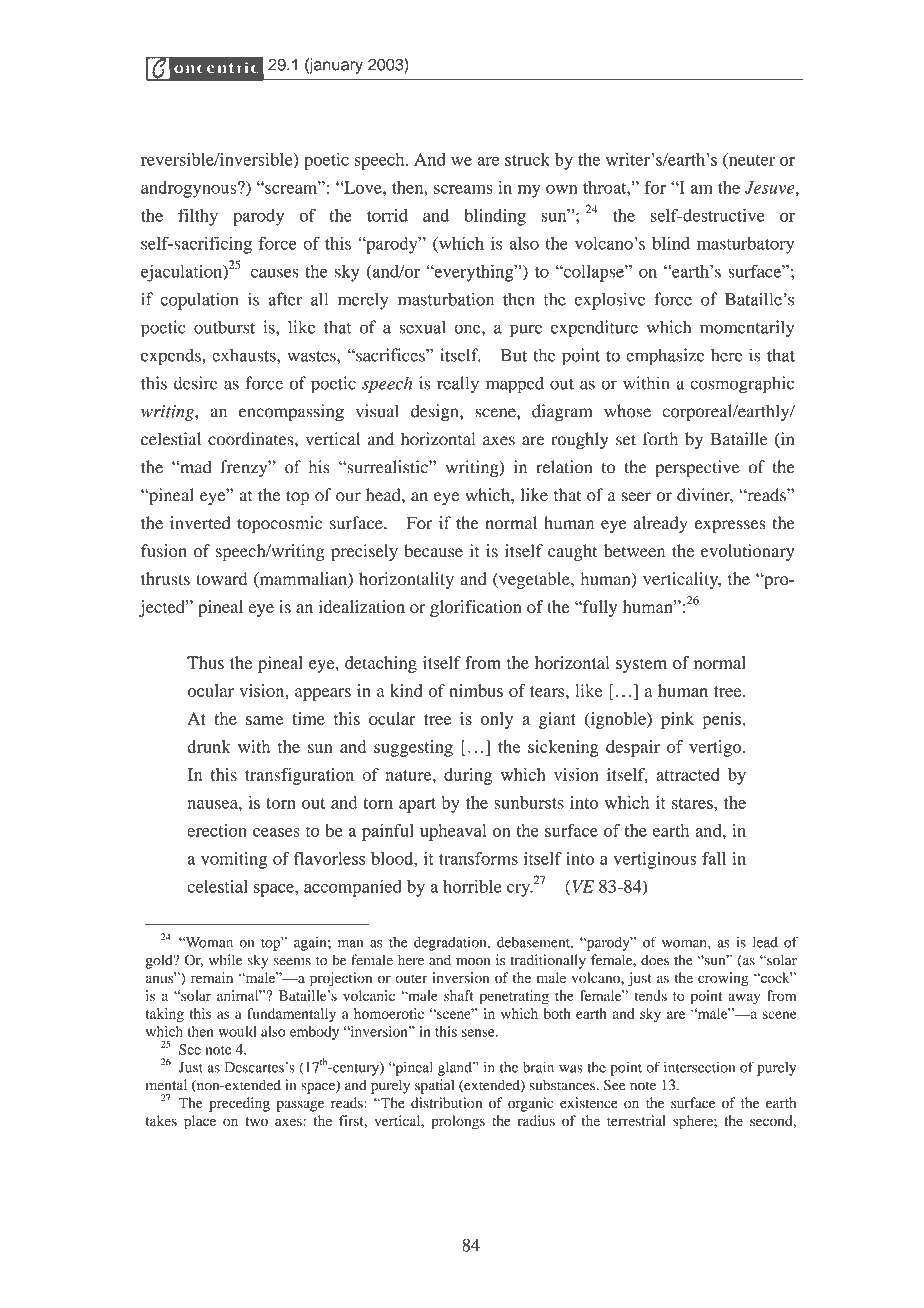 Image resolution: width=924 pixels, height=1308 pixels. Describe the element at coordinates (205, 662) in the document. I see `Thus` at that location.
